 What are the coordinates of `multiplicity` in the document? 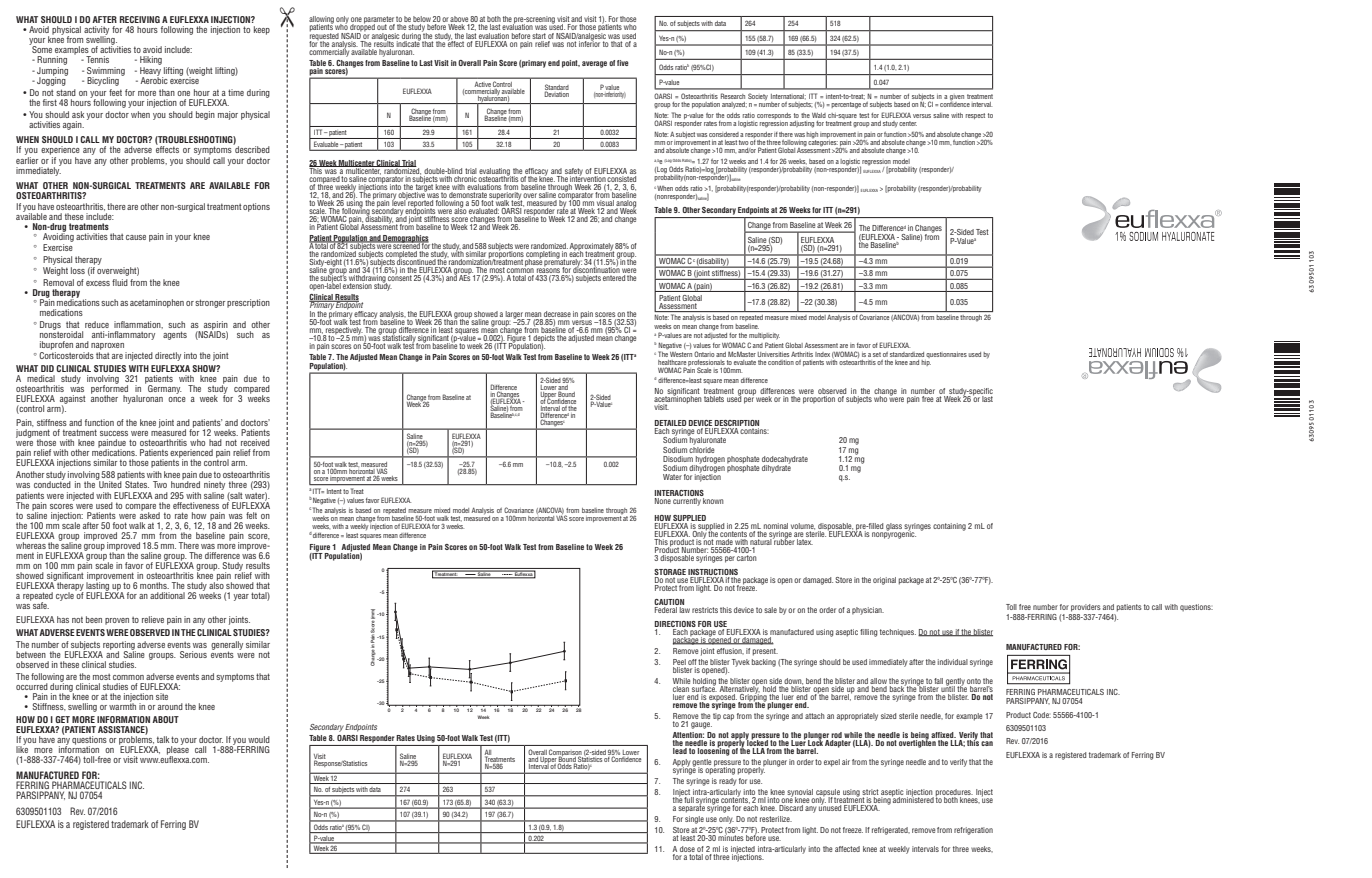 It's located at (764, 336).
